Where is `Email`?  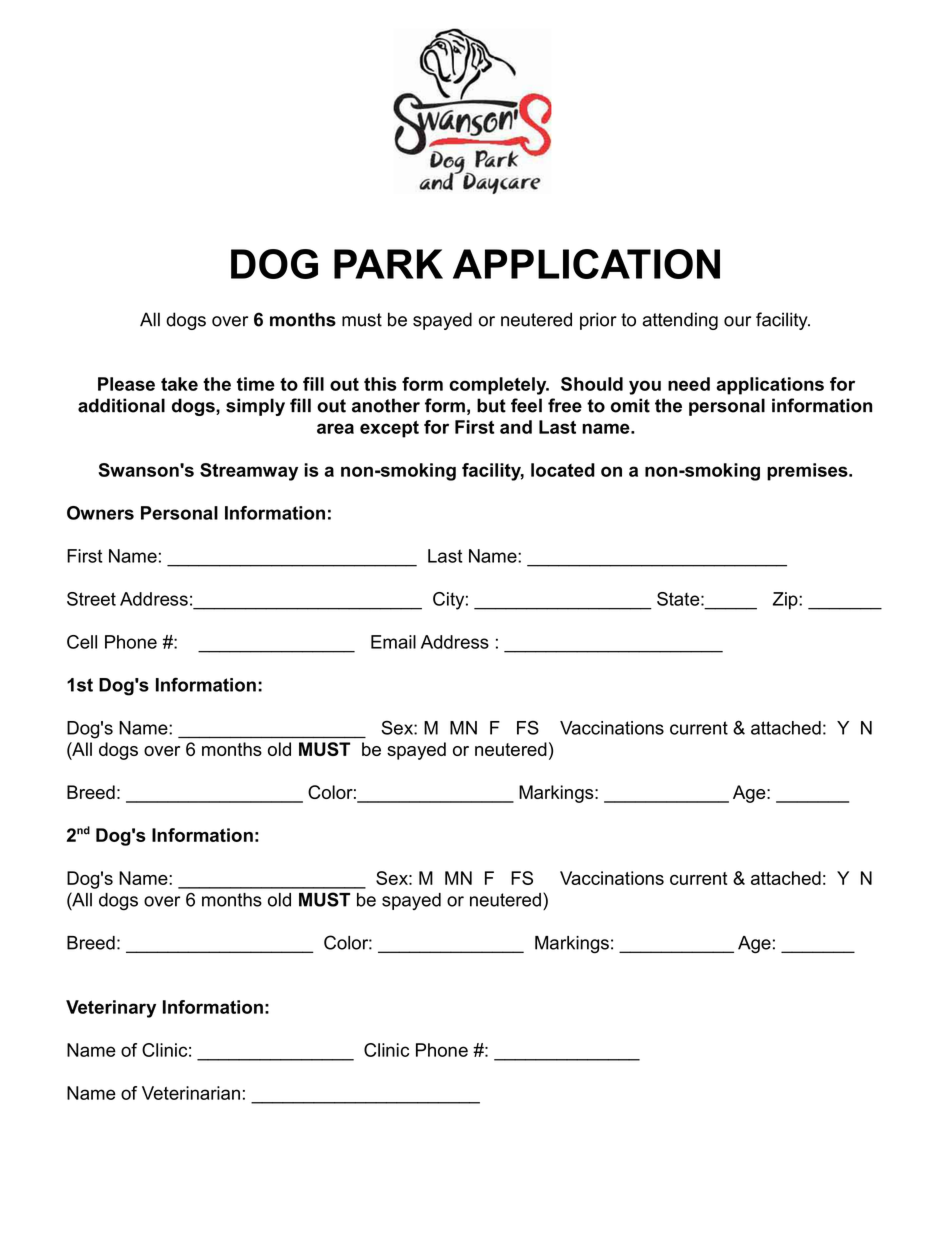 Email is located at coordinates (393, 642).
